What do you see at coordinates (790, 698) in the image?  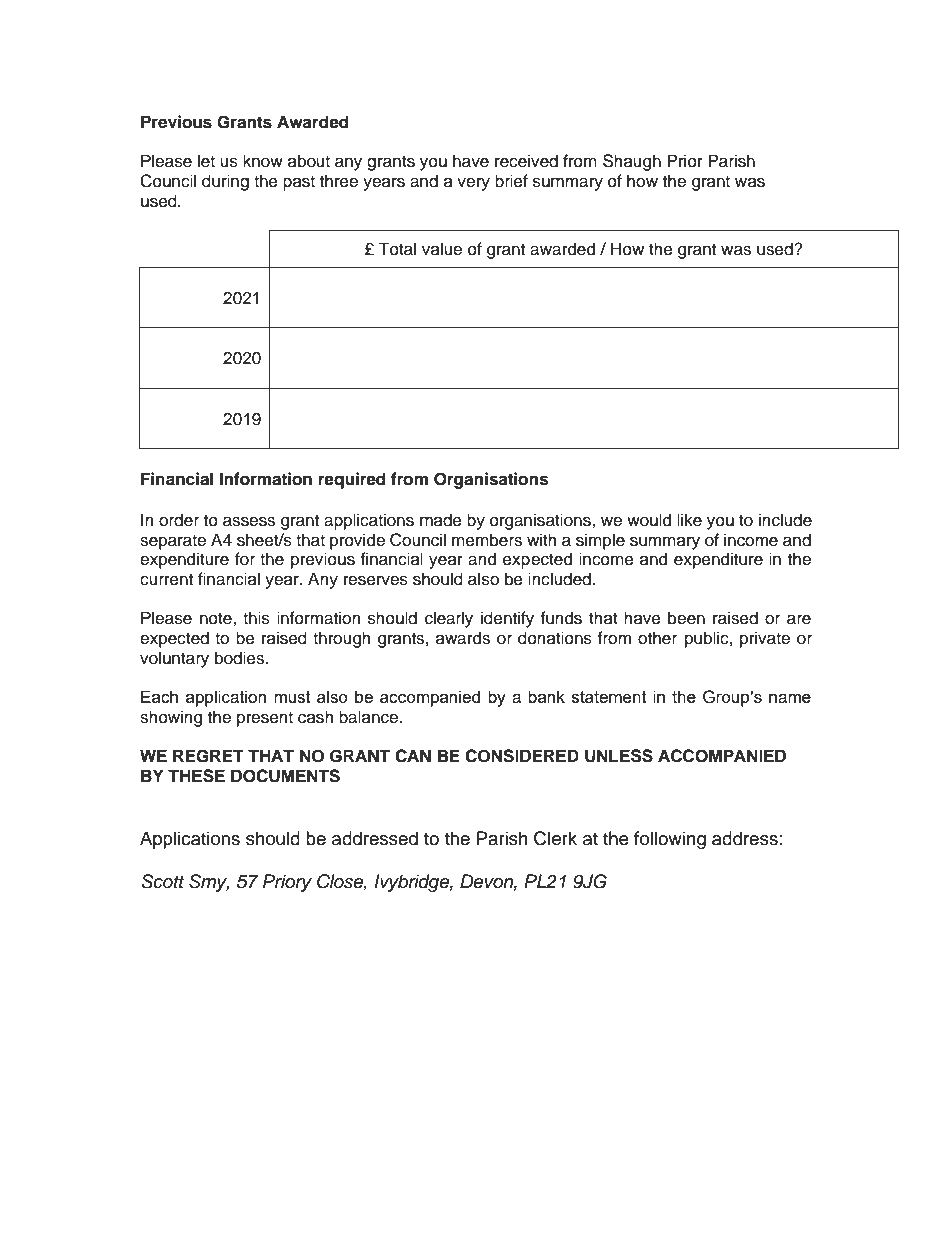 I see `name` at bounding box center [790, 698].
